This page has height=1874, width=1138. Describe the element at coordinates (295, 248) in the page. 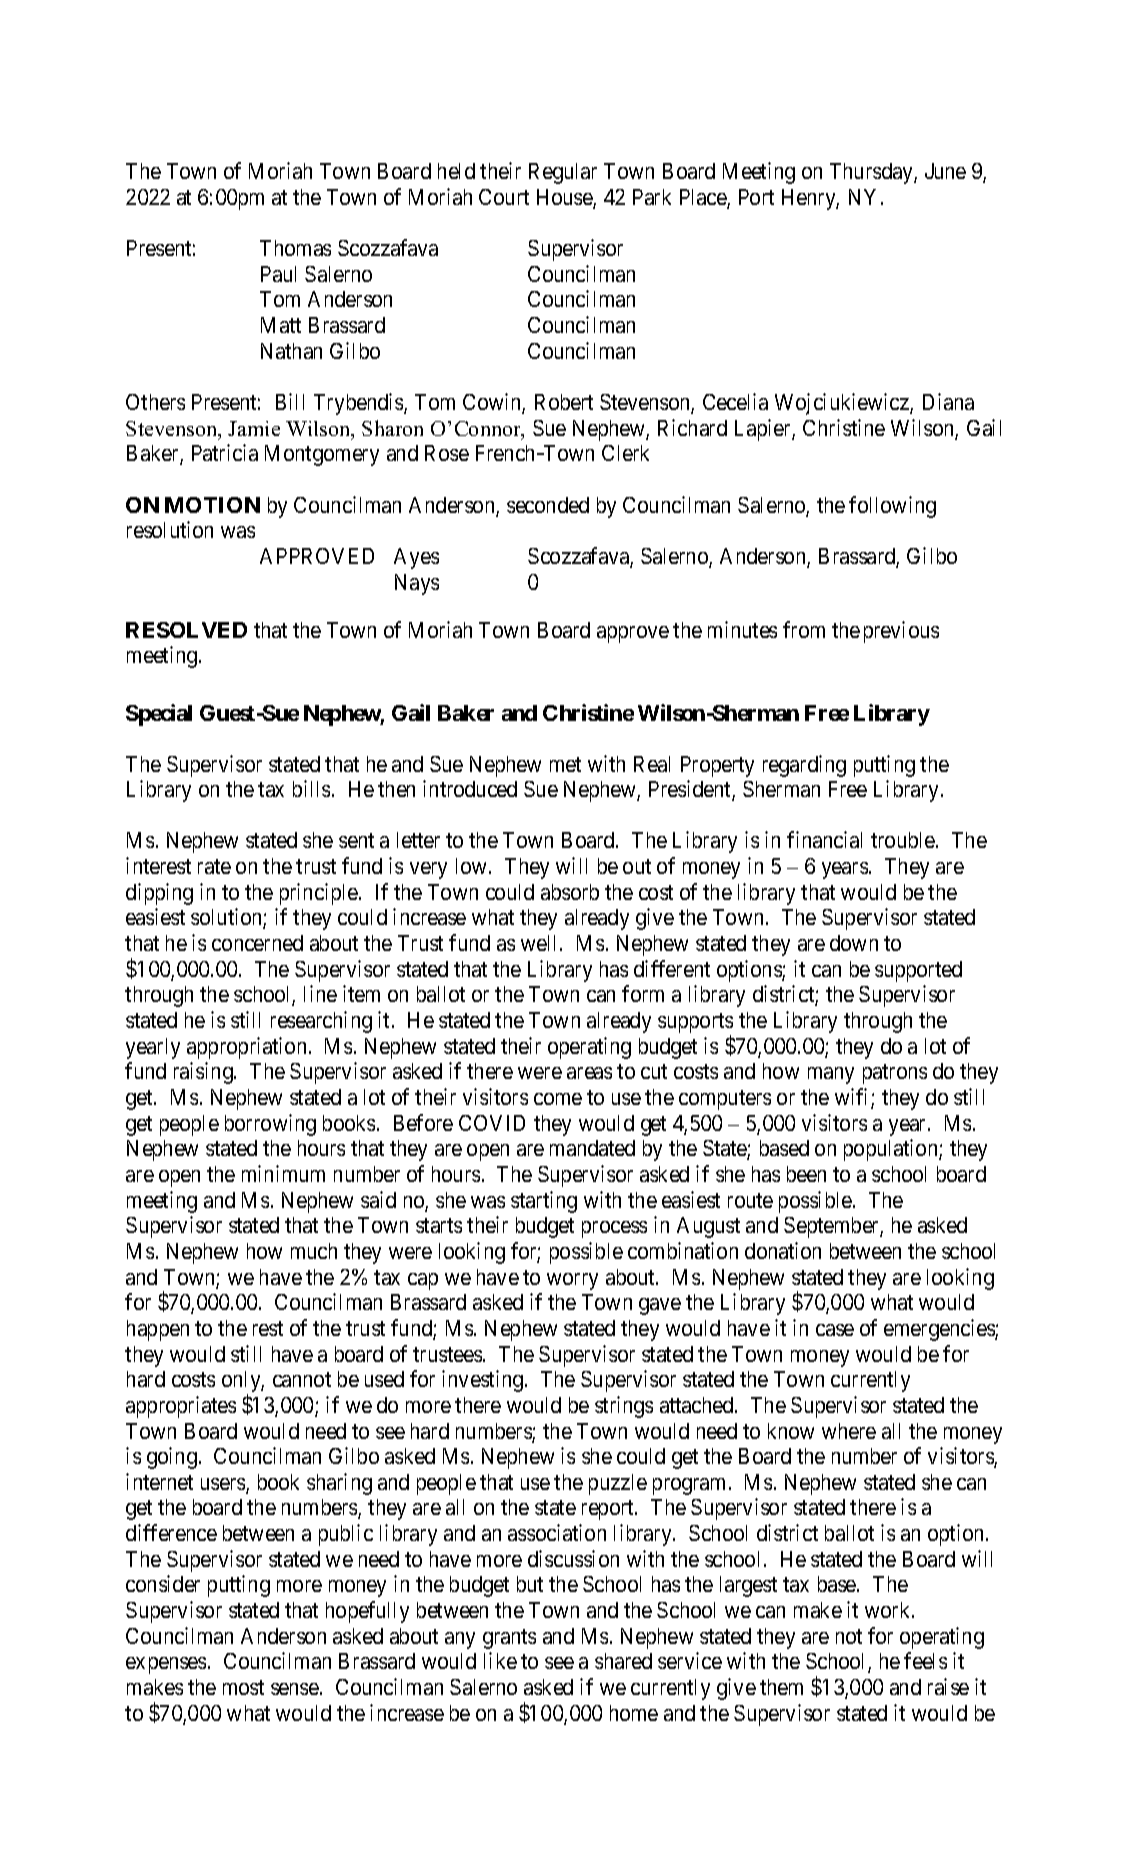

I see `Thomas` at that location.
